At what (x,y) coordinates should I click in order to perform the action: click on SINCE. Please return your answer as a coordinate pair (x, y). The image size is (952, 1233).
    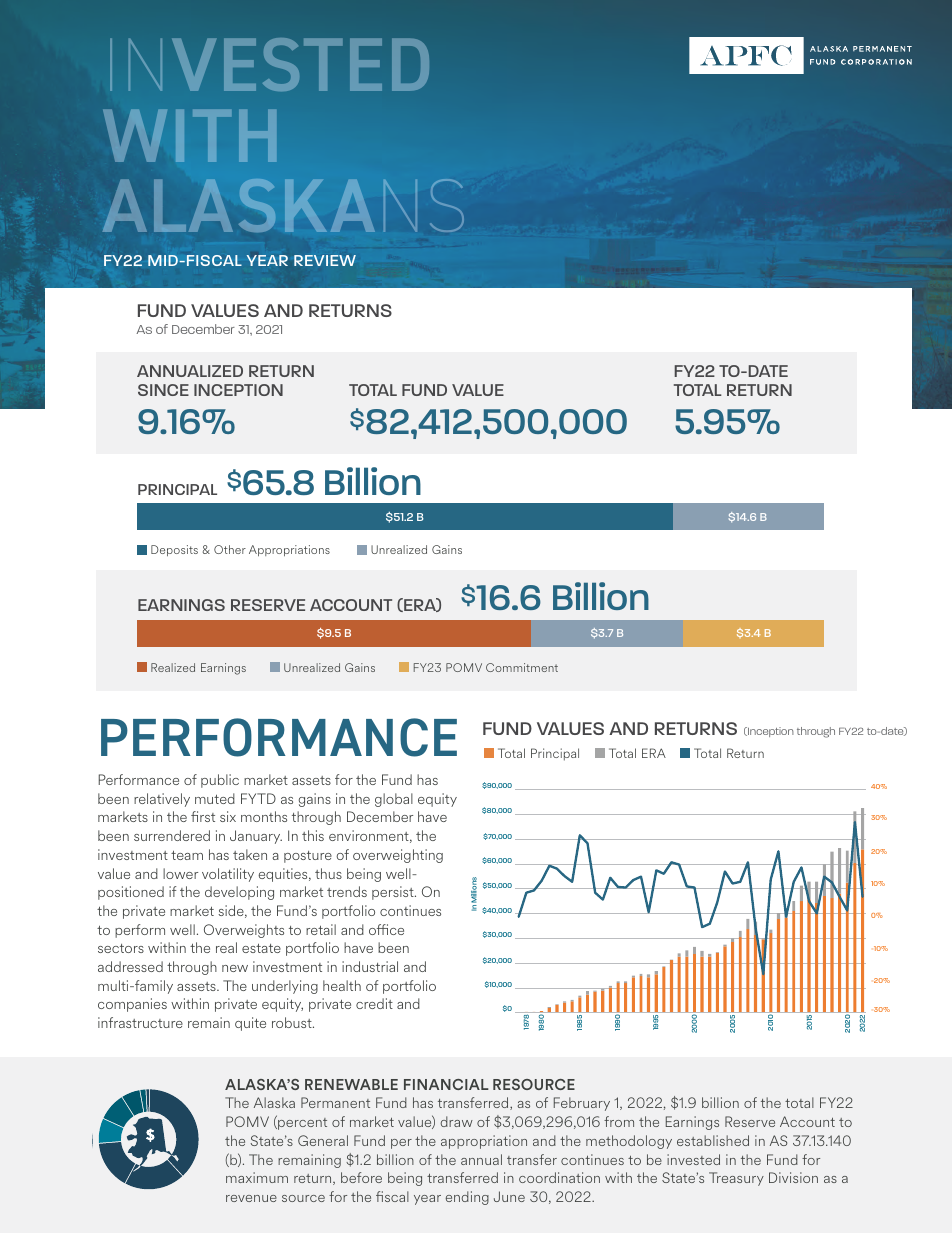
    Looking at the image, I should click on (163, 390).
